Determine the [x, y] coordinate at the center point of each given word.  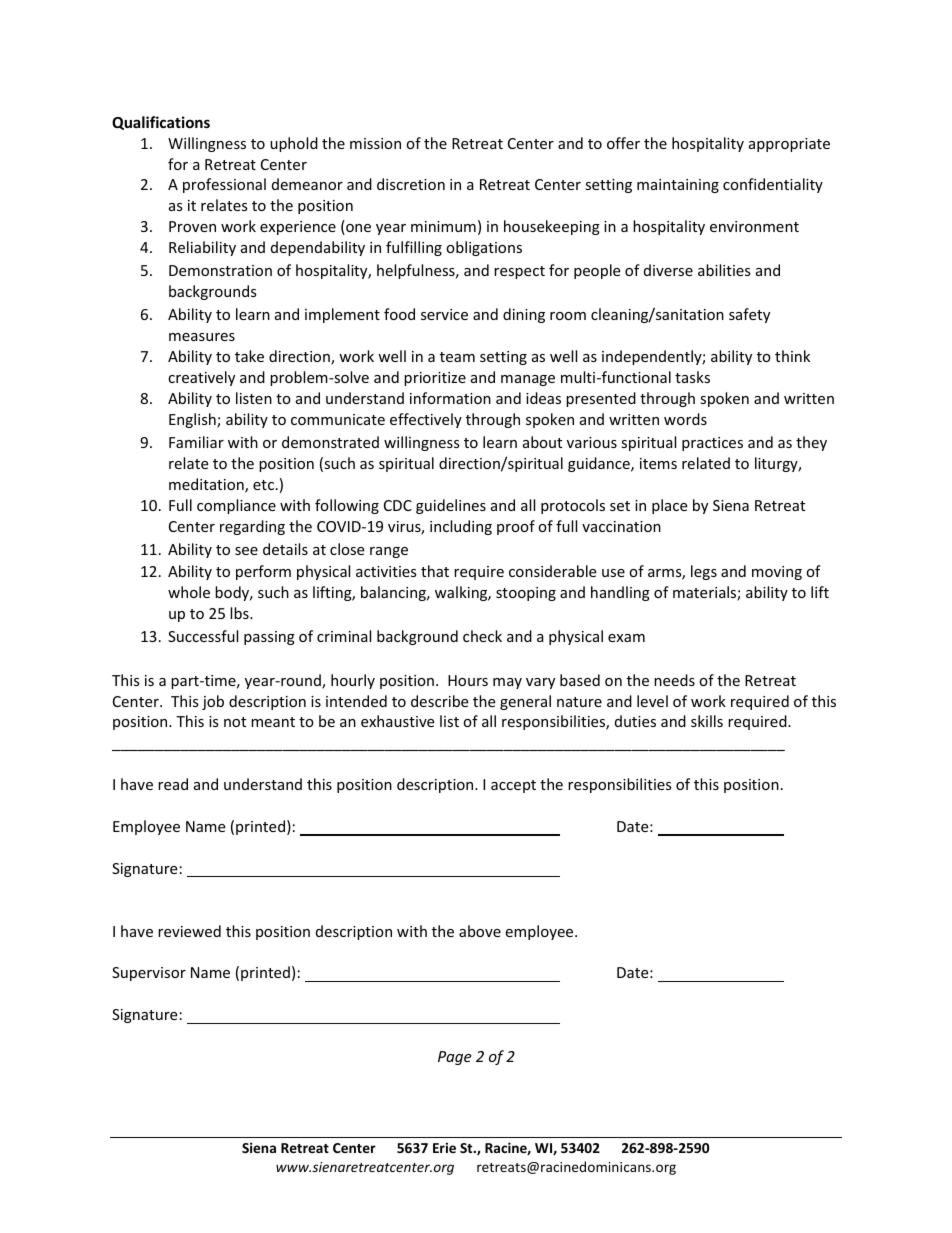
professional [224, 185]
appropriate [789, 145]
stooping [526, 594]
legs [704, 572]
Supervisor [149, 974]
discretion [411, 184]
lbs [240, 613]
